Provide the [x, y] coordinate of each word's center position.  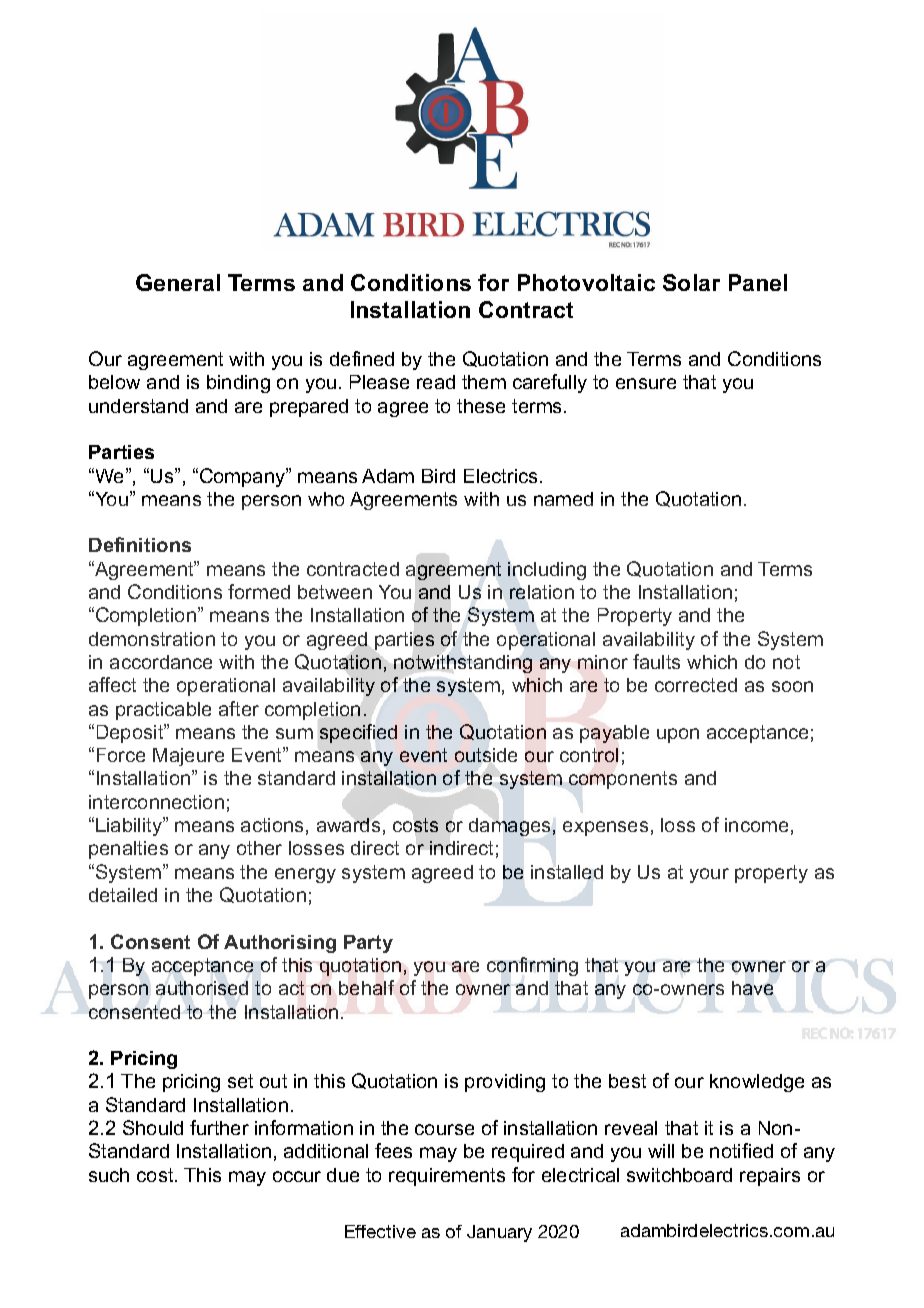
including [547, 571]
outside [486, 755]
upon [678, 735]
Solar [691, 282]
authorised [202, 988]
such [109, 1175]
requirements [447, 1177]
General [178, 282]
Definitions [140, 544]
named [563, 499]
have [752, 988]
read [436, 382]
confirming [532, 966]
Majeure [188, 757]
